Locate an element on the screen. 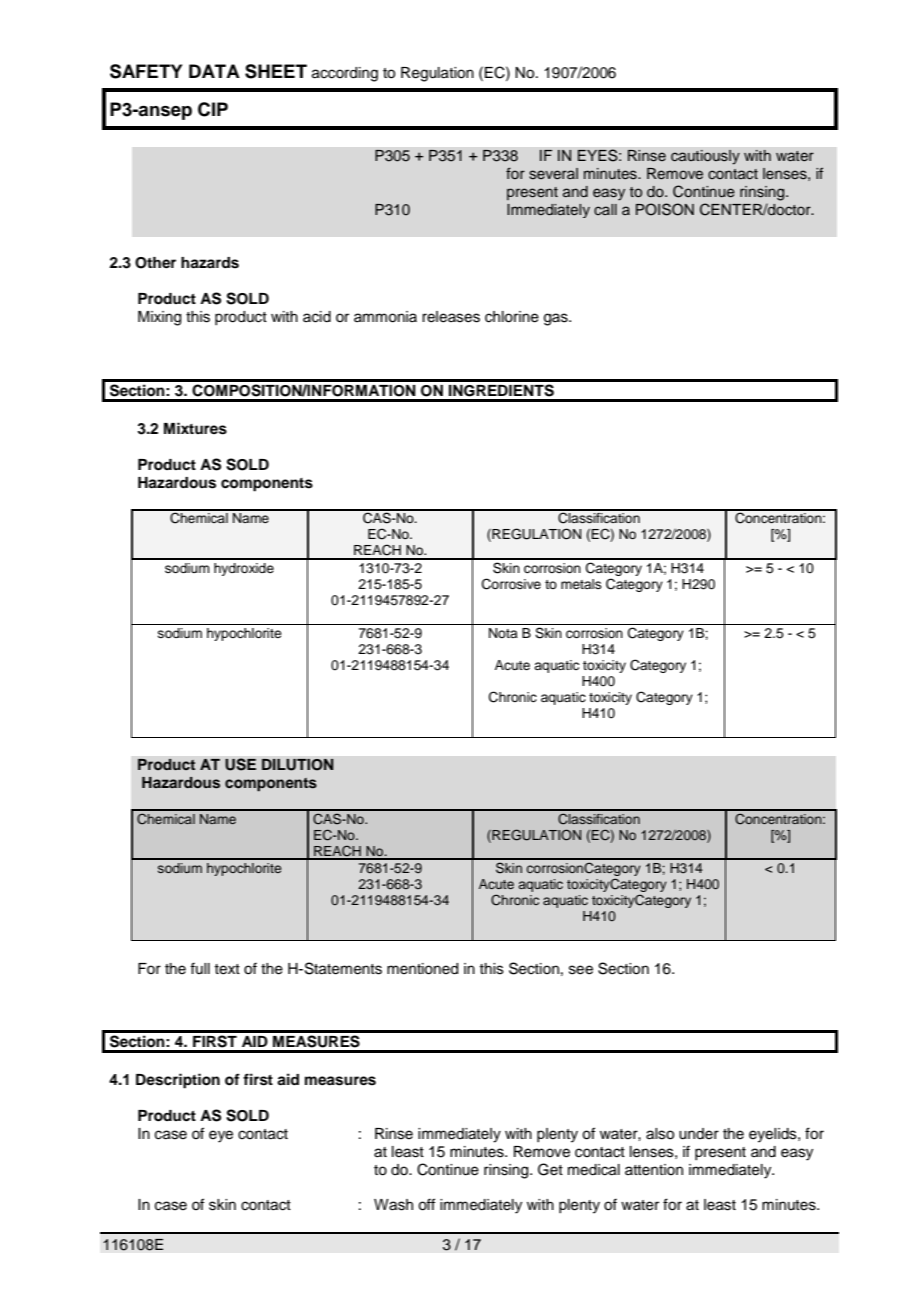  Mixtures is located at coordinates (195, 428).
